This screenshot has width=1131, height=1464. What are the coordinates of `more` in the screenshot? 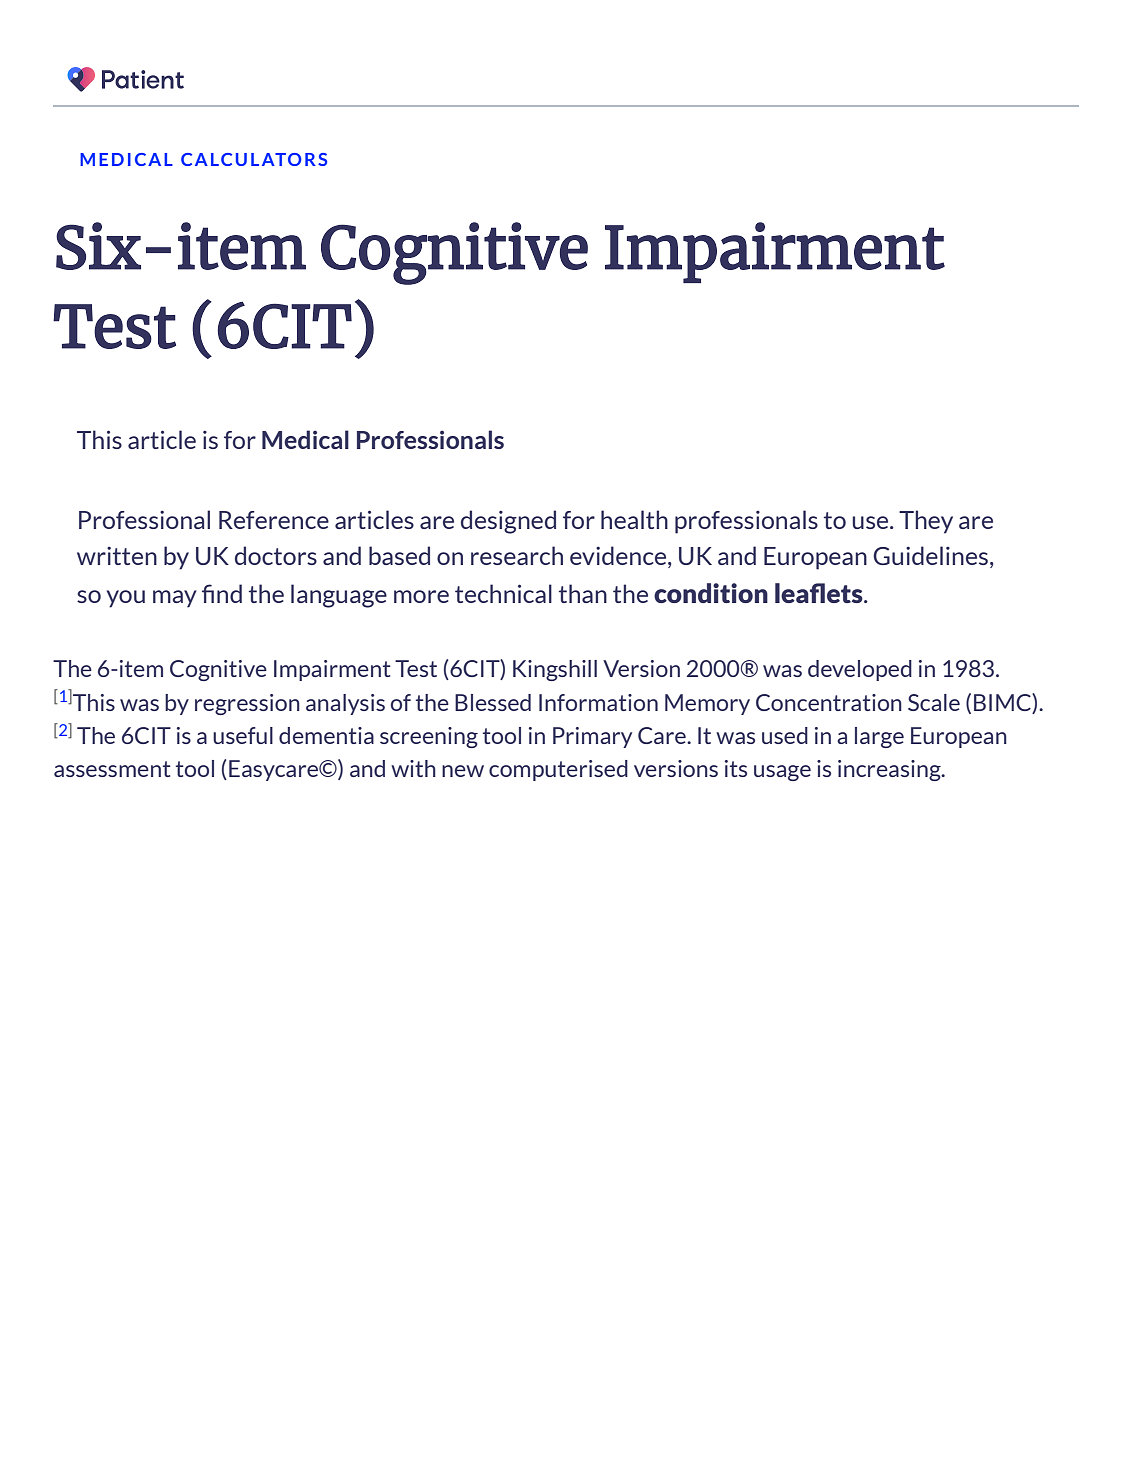 It's located at (421, 596).
